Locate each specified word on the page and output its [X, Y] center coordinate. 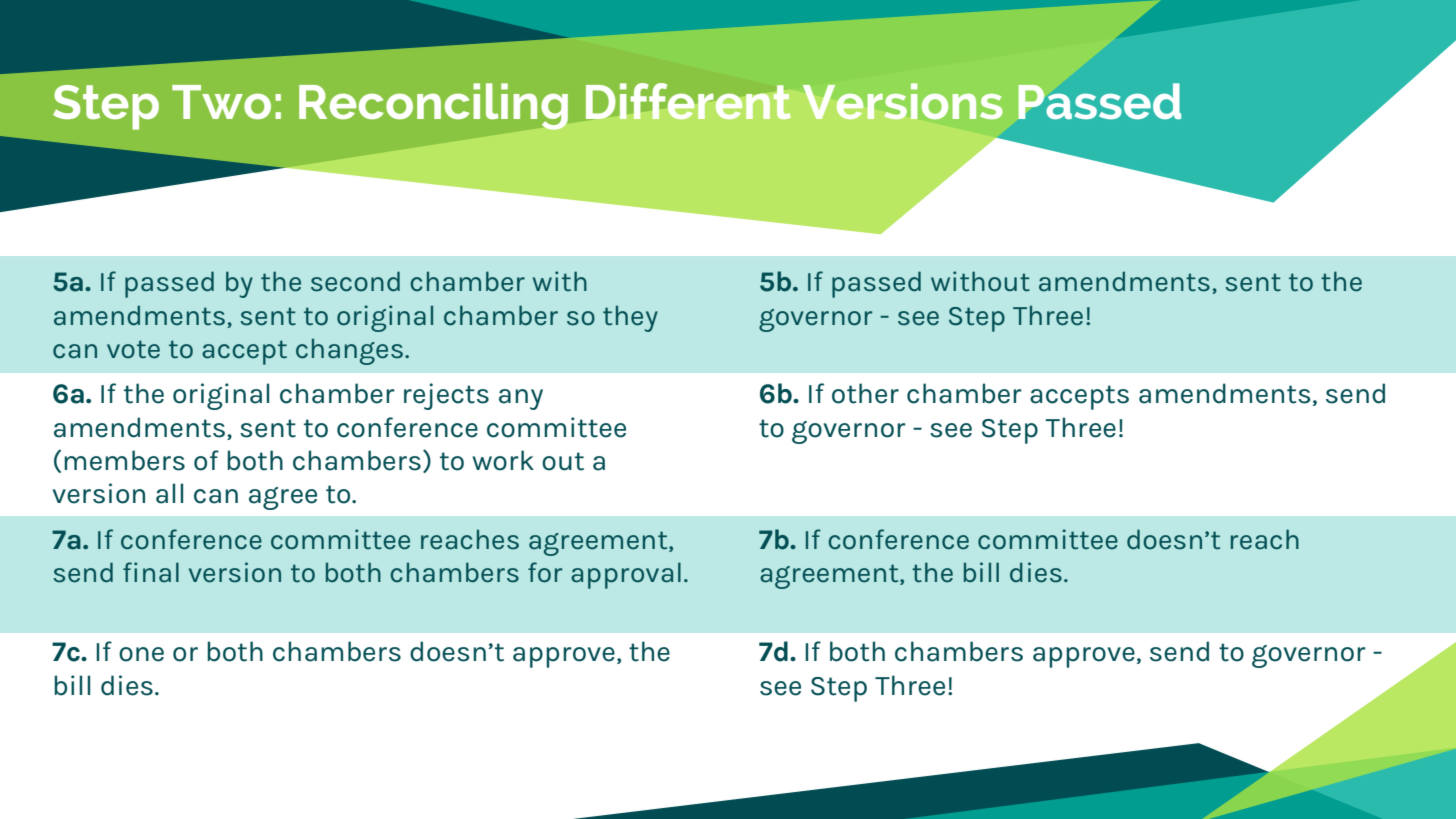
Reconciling [433, 106]
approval [626, 575]
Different [688, 101]
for [545, 572]
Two [221, 102]
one [141, 654]
